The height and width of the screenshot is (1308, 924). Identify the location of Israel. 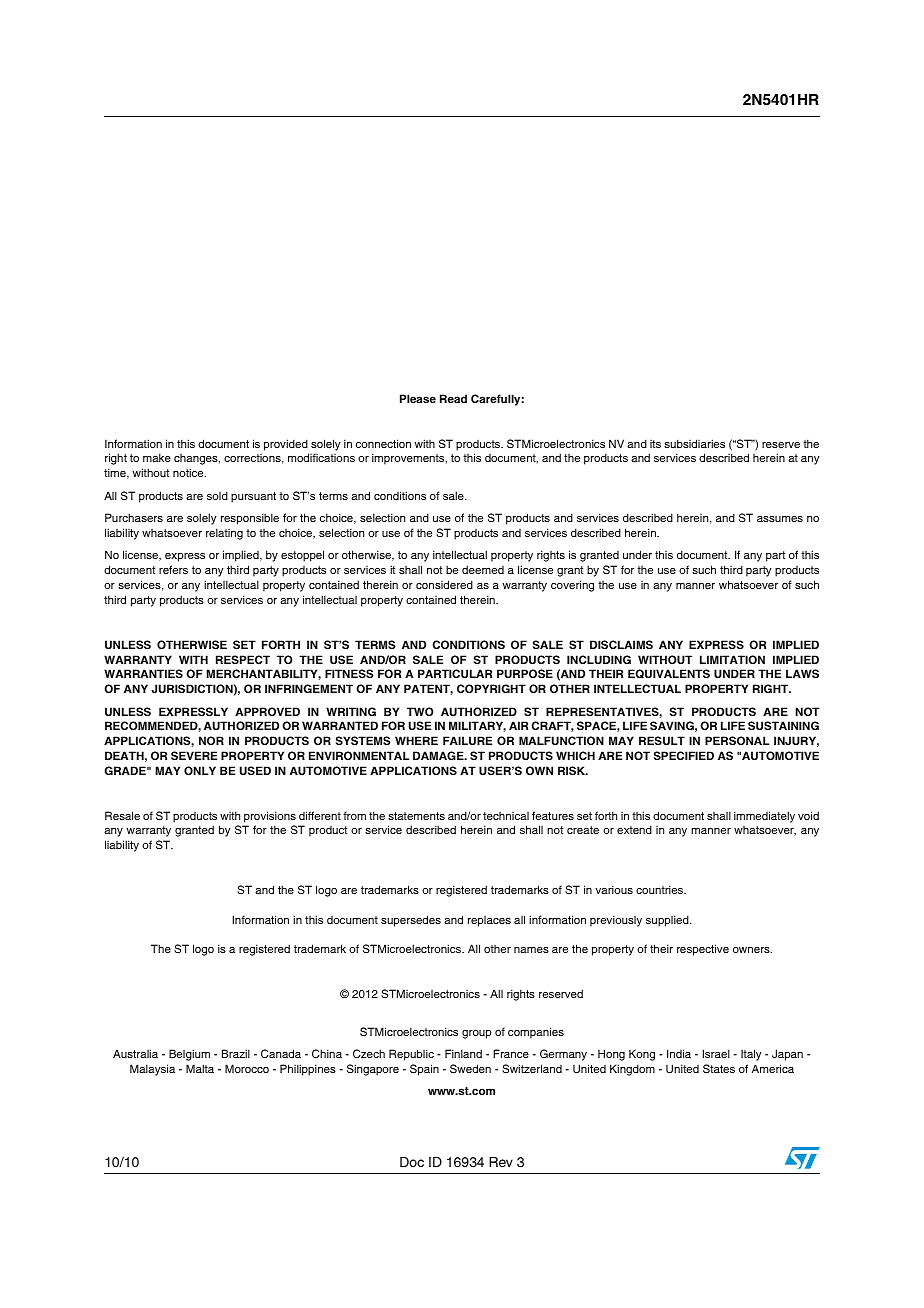
(716, 1053).
